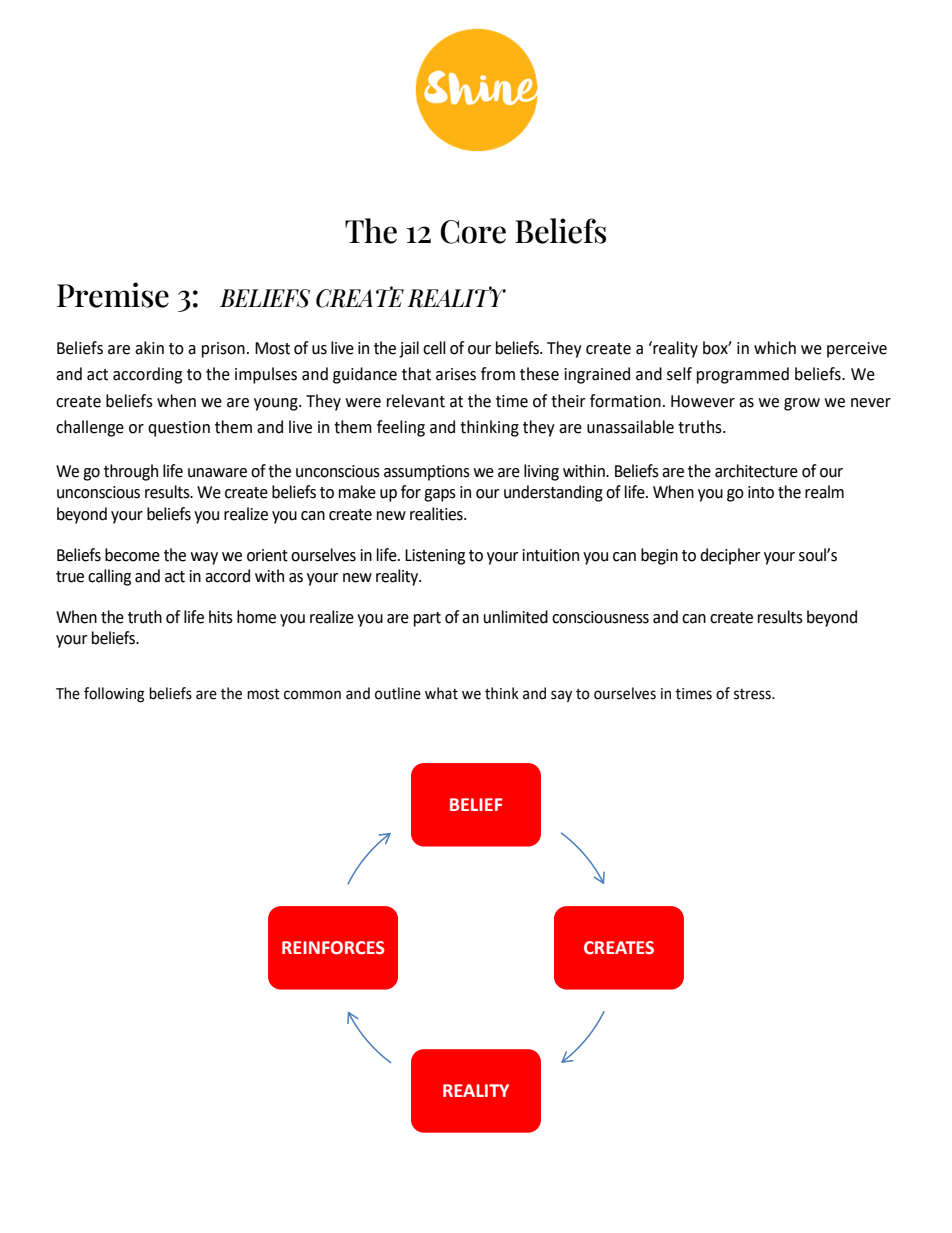 Image resolution: width=952 pixels, height=1233 pixels. Describe the element at coordinates (131, 472) in the screenshot. I see `through` at that location.
